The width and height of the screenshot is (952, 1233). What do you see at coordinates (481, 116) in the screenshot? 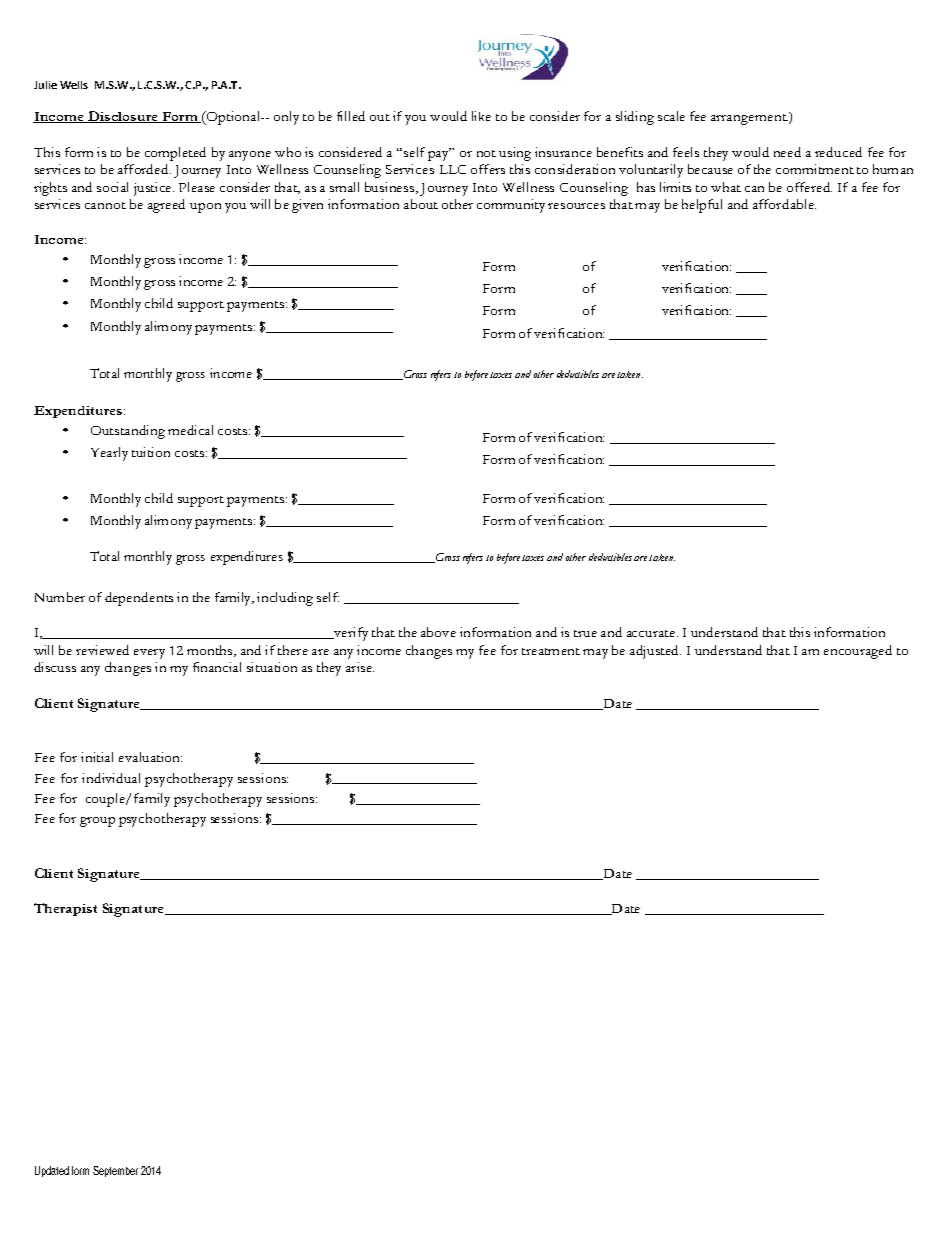
I see `like` at bounding box center [481, 116].
